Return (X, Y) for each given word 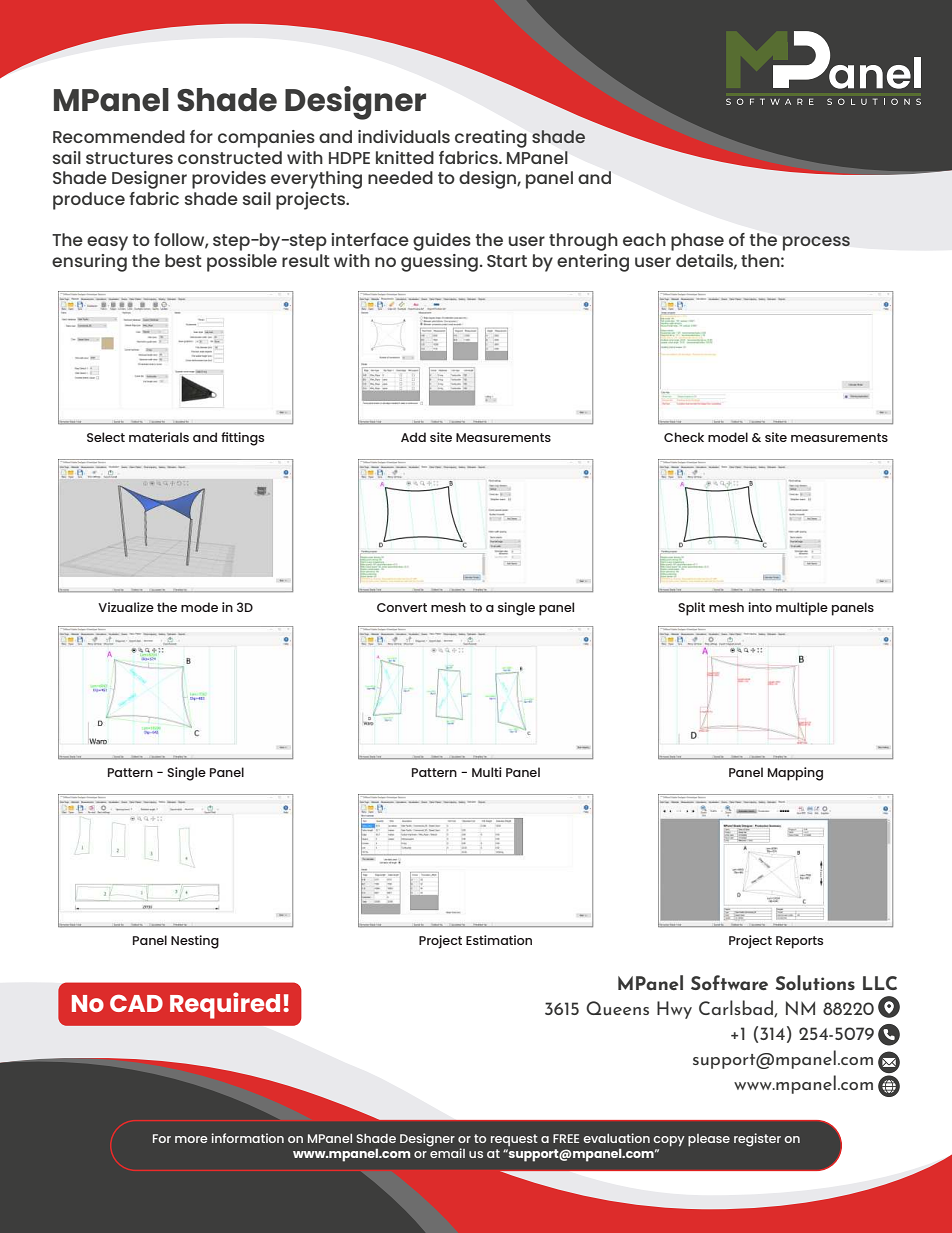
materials (159, 437)
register (757, 1140)
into (760, 607)
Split (691, 609)
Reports (799, 942)
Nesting (195, 942)
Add (413, 437)
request (514, 1140)
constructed (230, 157)
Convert (402, 607)
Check (684, 437)
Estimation (499, 940)
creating (491, 139)
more (191, 1139)
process (816, 243)
